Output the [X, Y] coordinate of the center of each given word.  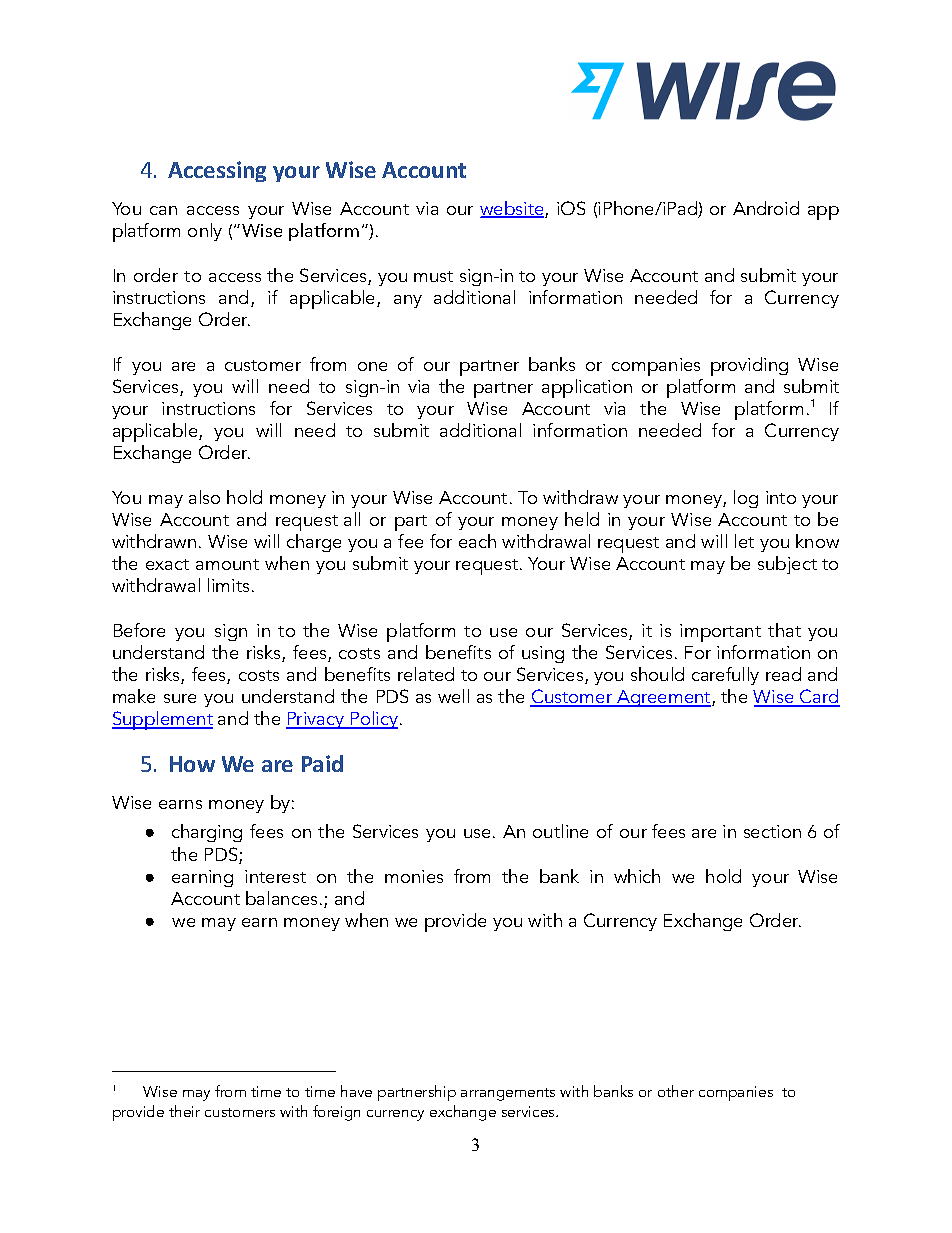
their [184, 1111]
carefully [725, 676]
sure [180, 698]
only [205, 232]
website [513, 209]
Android [766, 208]
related [426, 674]
